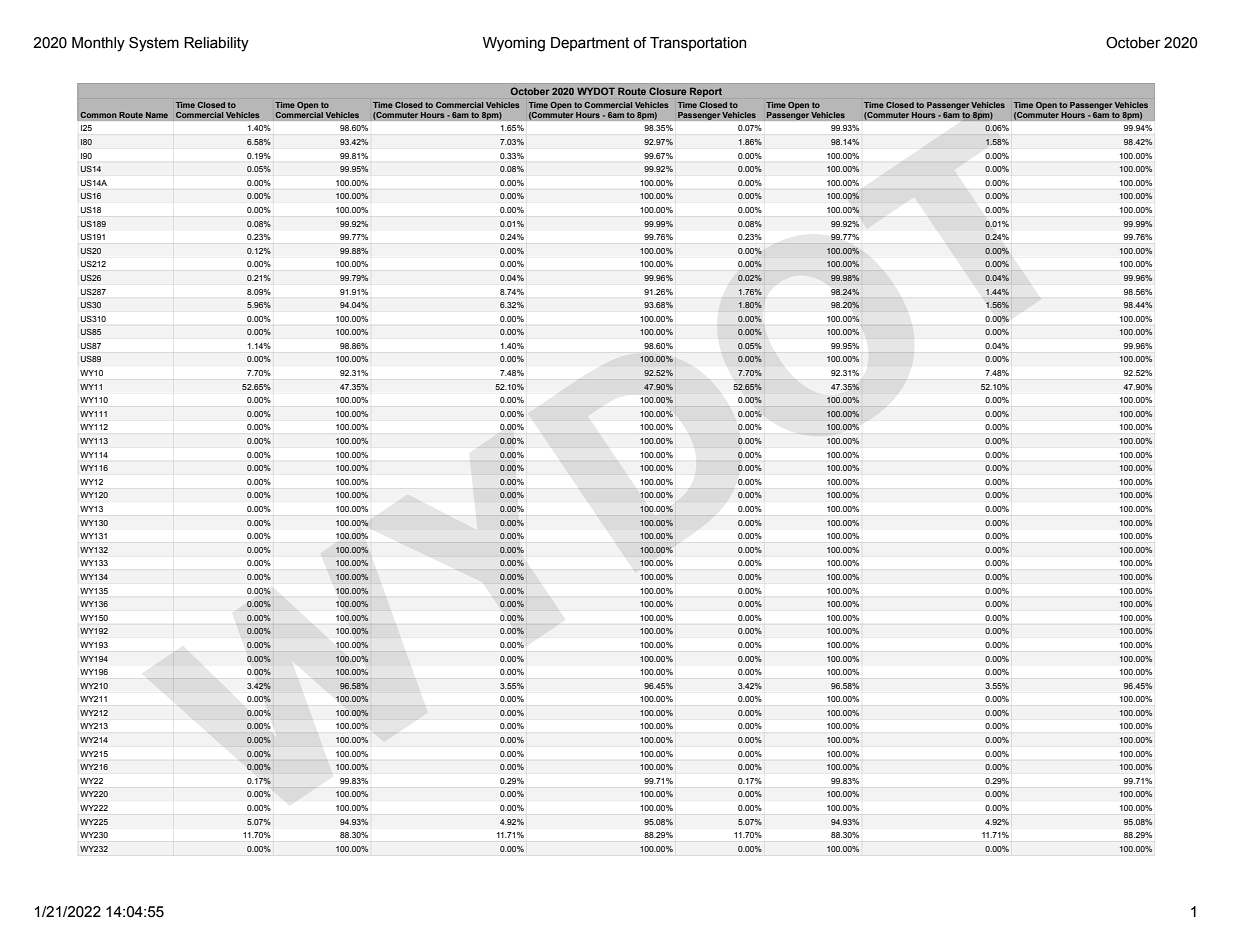 The image size is (1233, 952). Describe the element at coordinates (590, 44) in the screenshot. I see `Department` at that location.
